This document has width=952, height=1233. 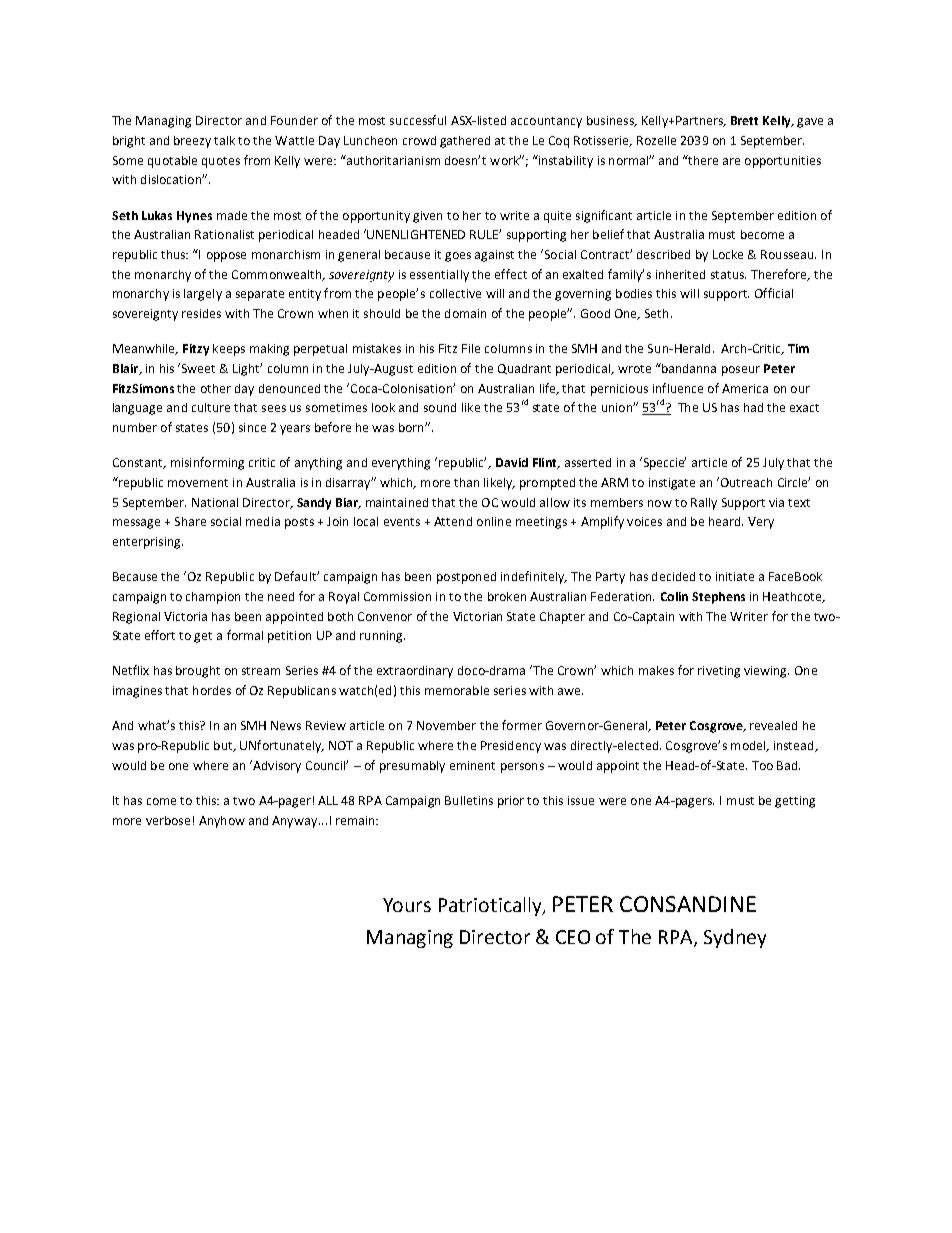 What do you see at coordinates (407, 905) in the document?
I see `Yours` at bounding box center [407, 905].
